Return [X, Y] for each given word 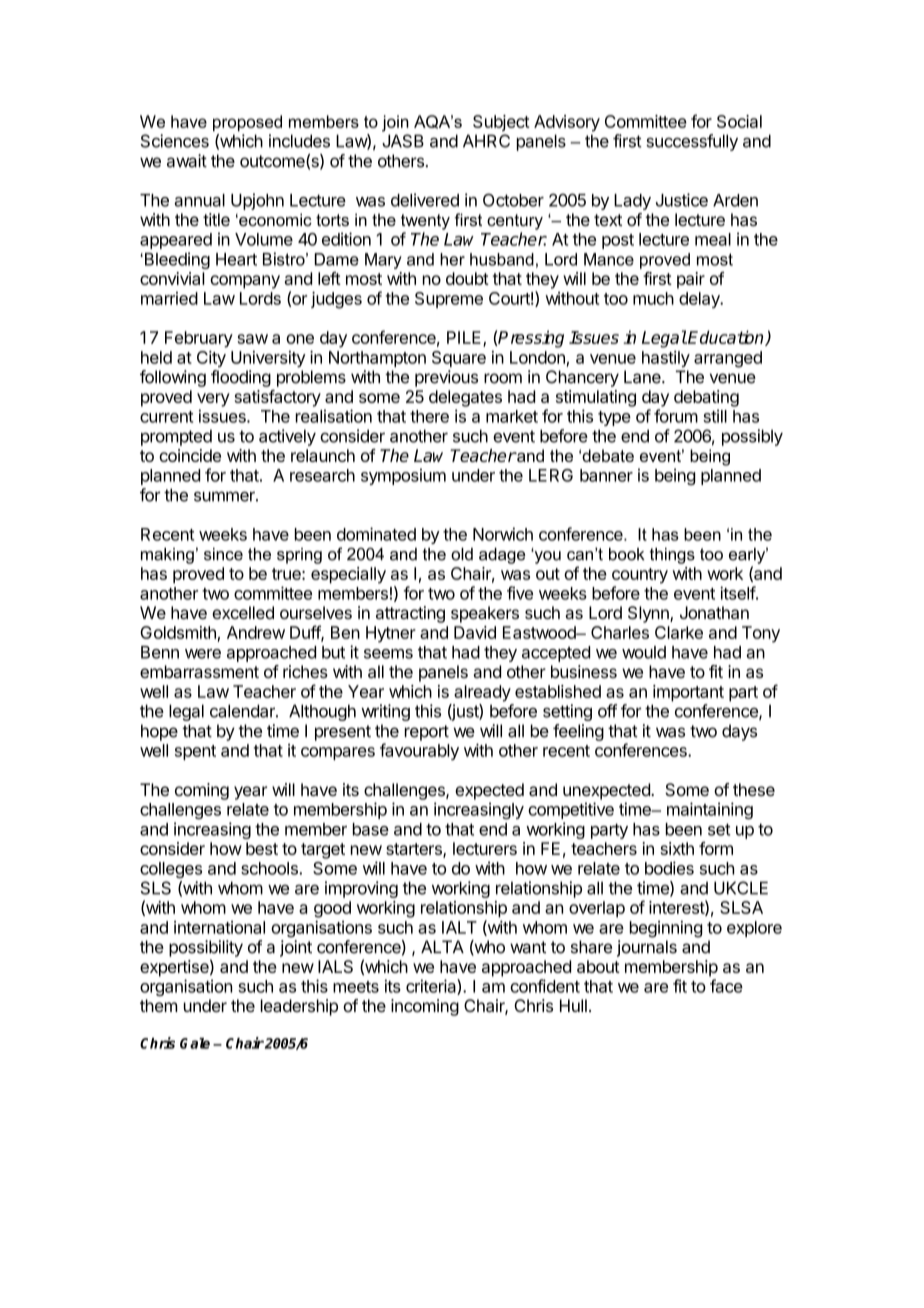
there [429, 416]
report [427, 733]
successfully [692, 142]
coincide [190, 455]
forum [676, 416]
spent [195, 752]
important [688, 693]
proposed [247, 123]
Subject [501, 123]
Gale [195, 1043]
